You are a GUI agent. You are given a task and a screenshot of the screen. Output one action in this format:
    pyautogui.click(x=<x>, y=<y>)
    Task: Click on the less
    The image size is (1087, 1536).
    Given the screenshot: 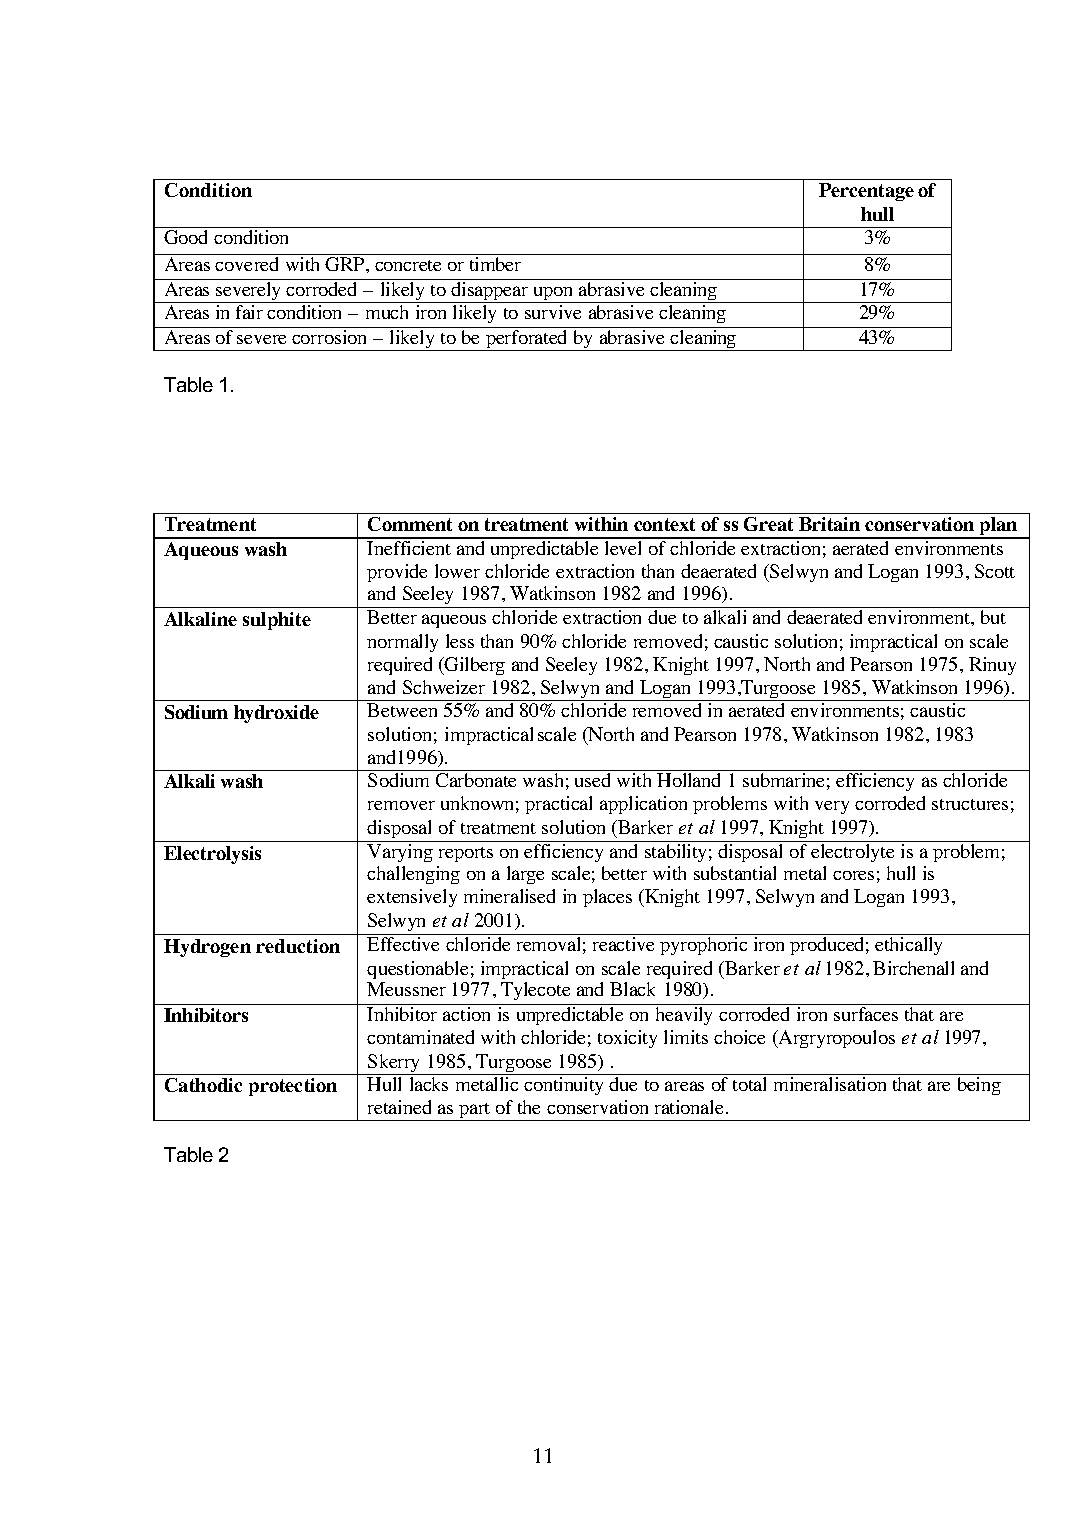 What is the action you would take?
    pyautogui.click(x=460, y=641)
